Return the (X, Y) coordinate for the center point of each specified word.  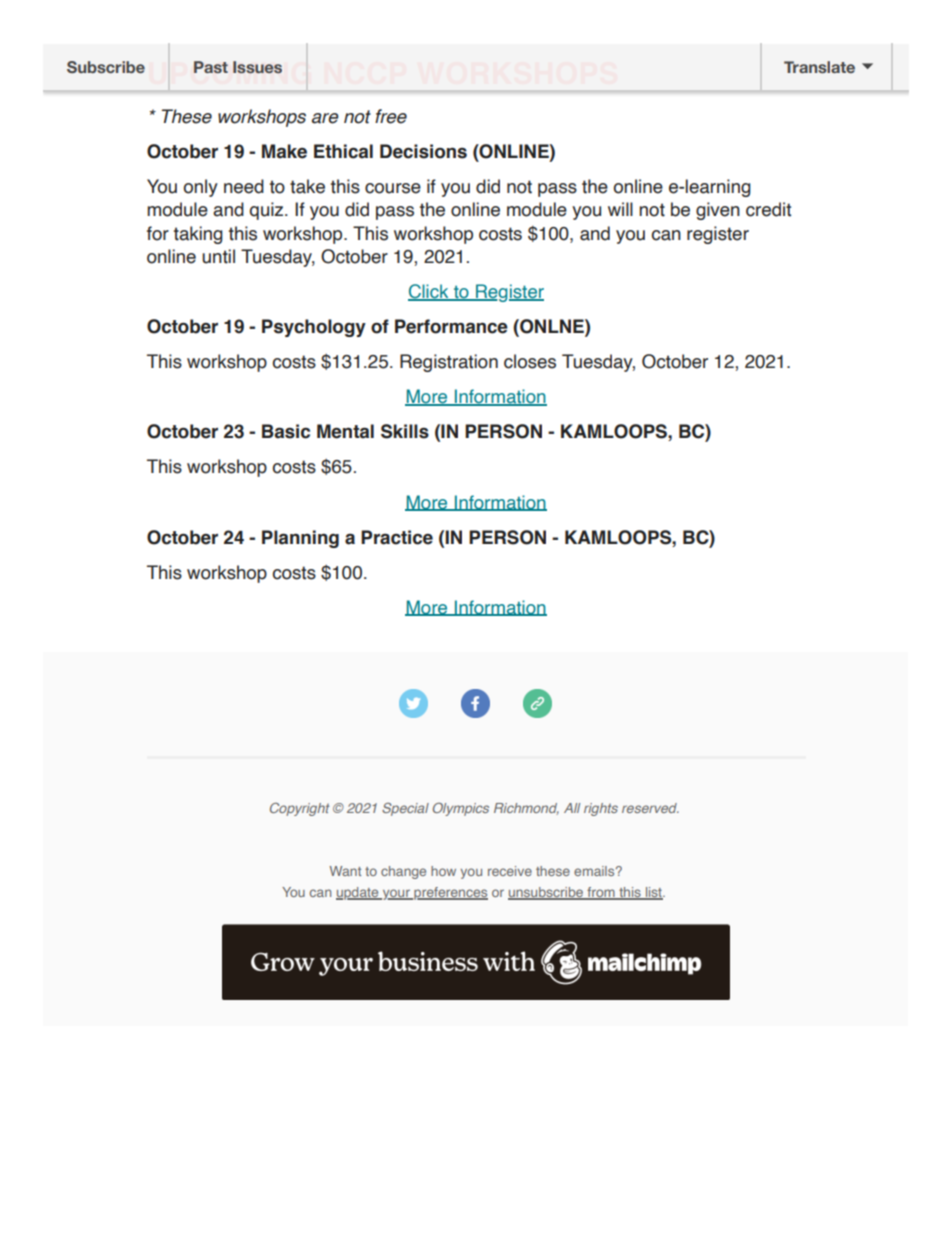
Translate (819, 67)
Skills (405, 431)
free (391, 116)
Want (345, 871)
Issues (257, 67)
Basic (286, 431)
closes (530, 361)
